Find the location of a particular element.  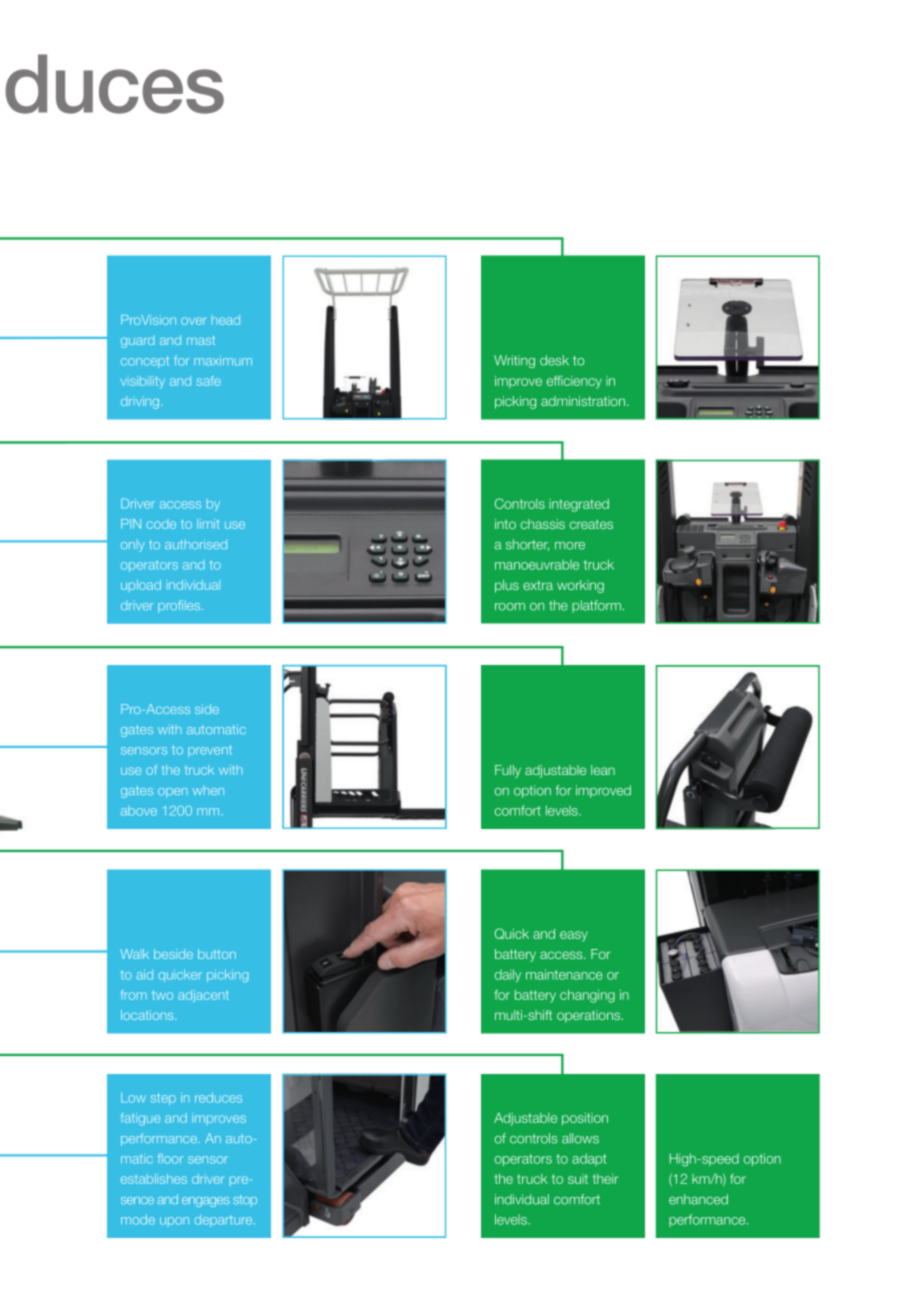

platform is located at coordinates (596, 606).
